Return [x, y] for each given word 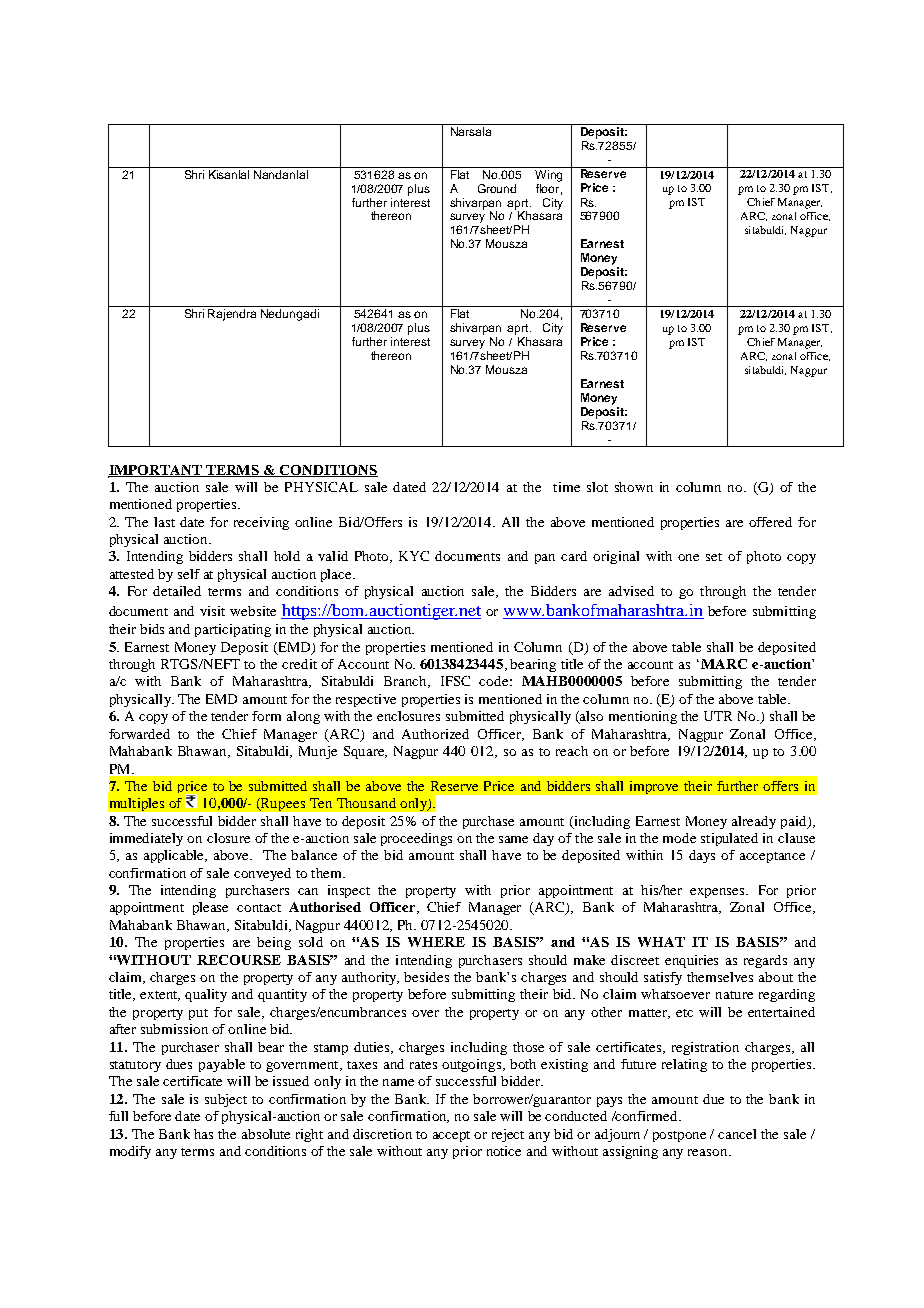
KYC [414, 556]
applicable [175, 856]
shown [634, 487]
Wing [549, 174]
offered [770, 522]
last [164, 522]
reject [508, 1135]
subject [226, 1100]
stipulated [729, 839]
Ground [497, 188]
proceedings [416, 839]
